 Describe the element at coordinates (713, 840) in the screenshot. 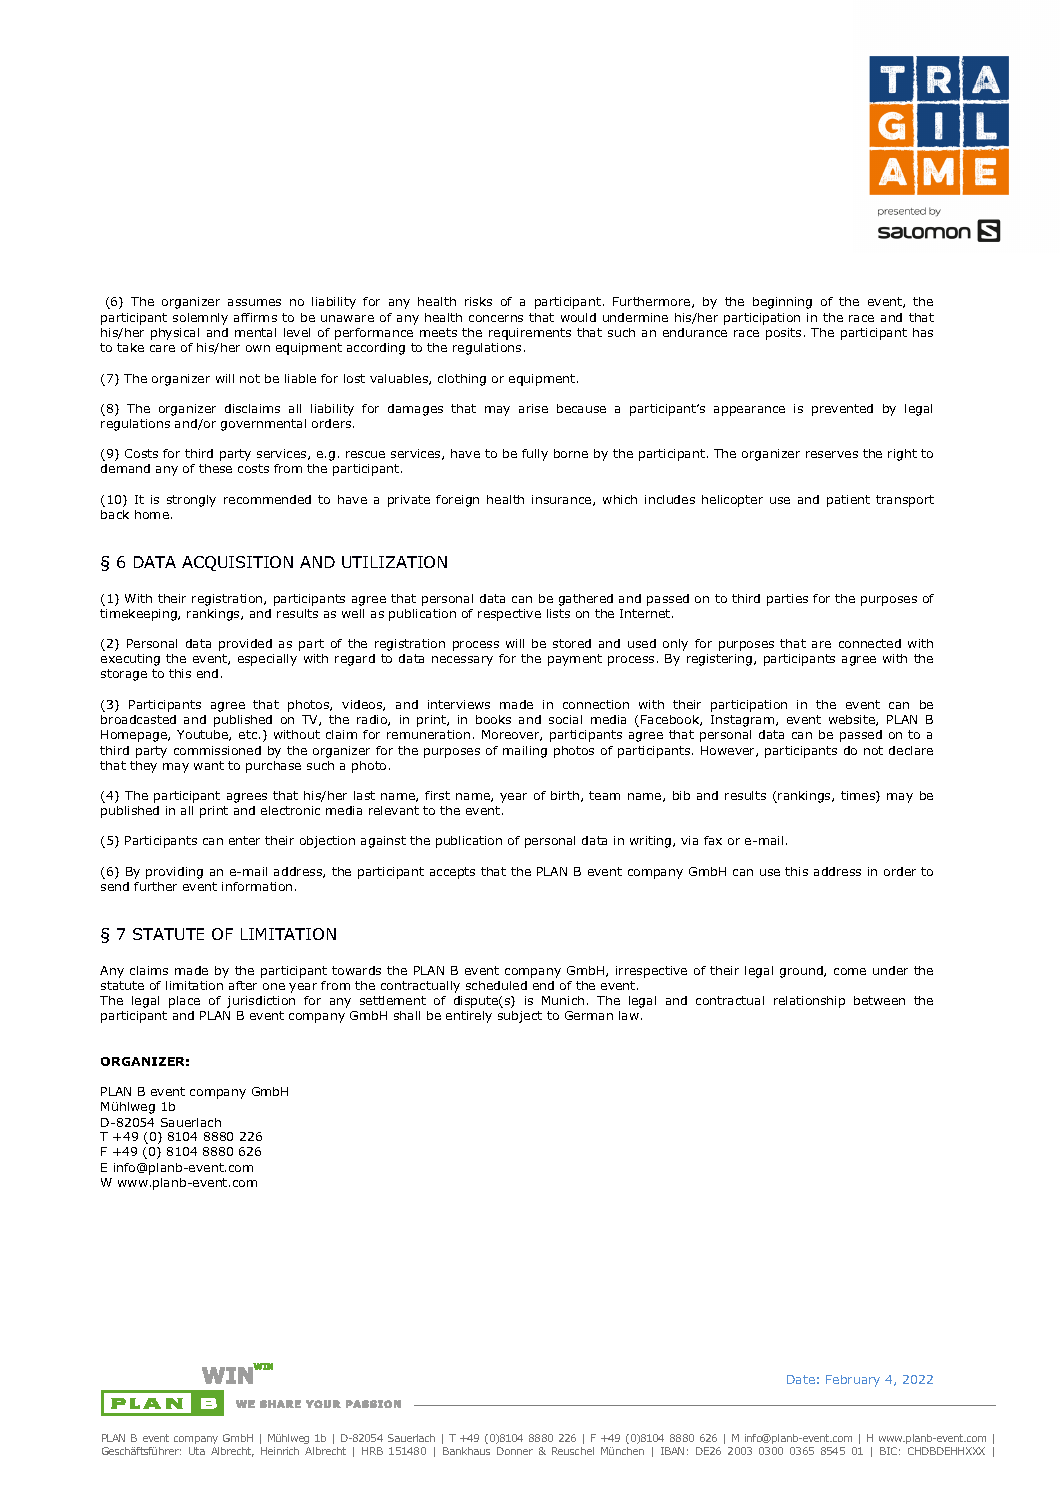

I see `fax` at that location.
